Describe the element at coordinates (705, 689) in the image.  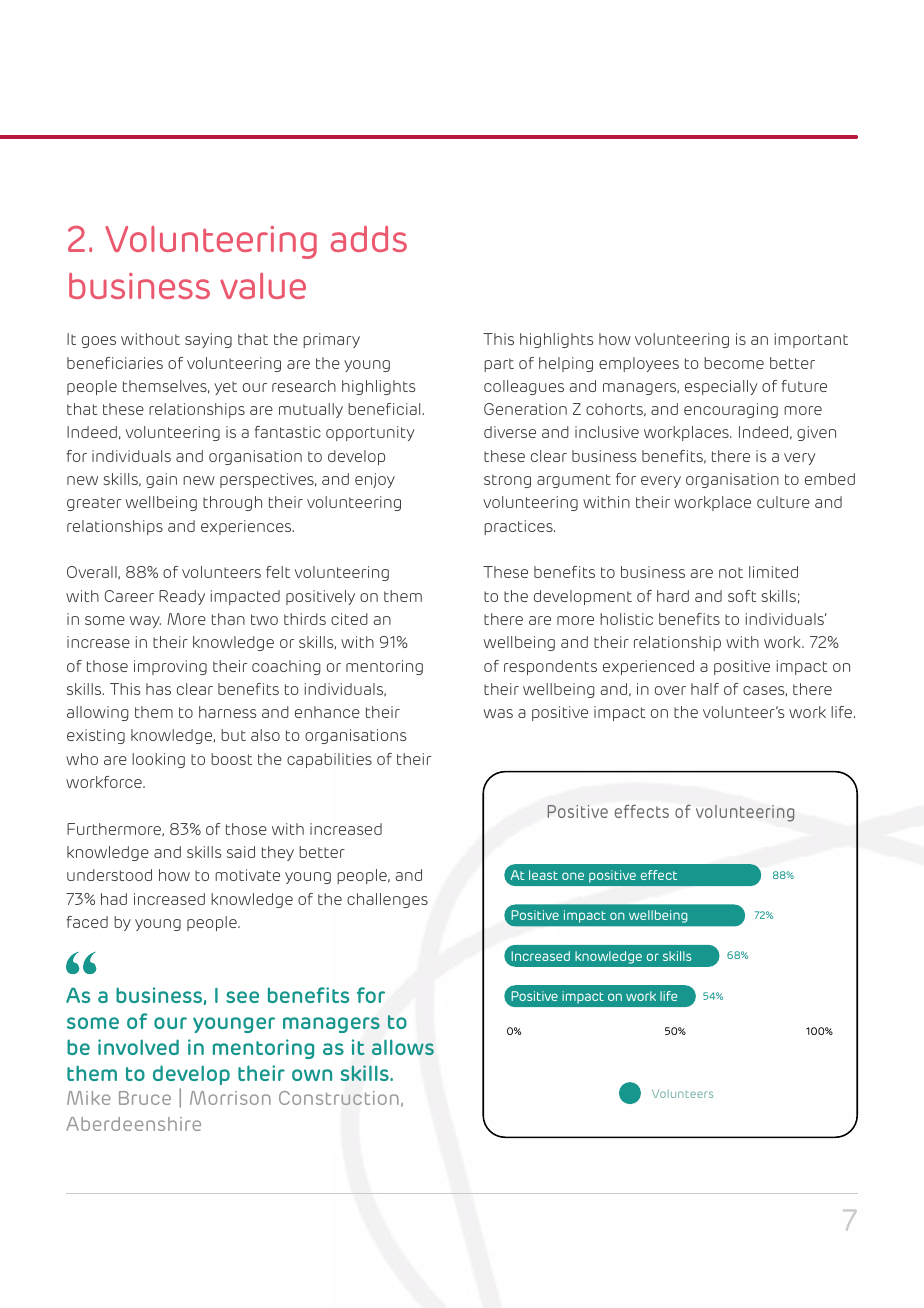
I see `half` at that location.
